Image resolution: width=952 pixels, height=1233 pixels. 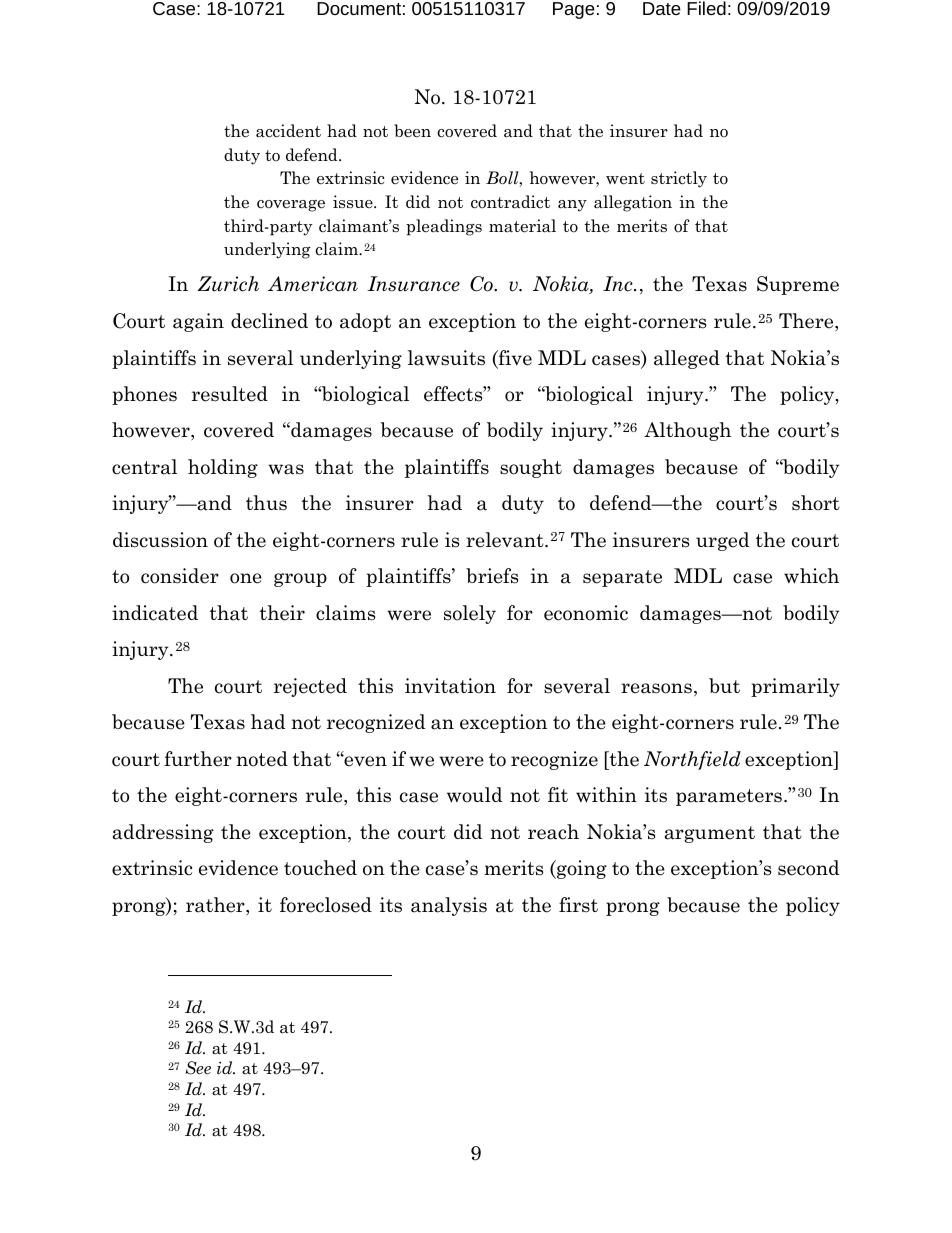 What do you see at coordinates (706, 8) in the screenshot?
I see `Filed` at bounding box center [706, 8].
